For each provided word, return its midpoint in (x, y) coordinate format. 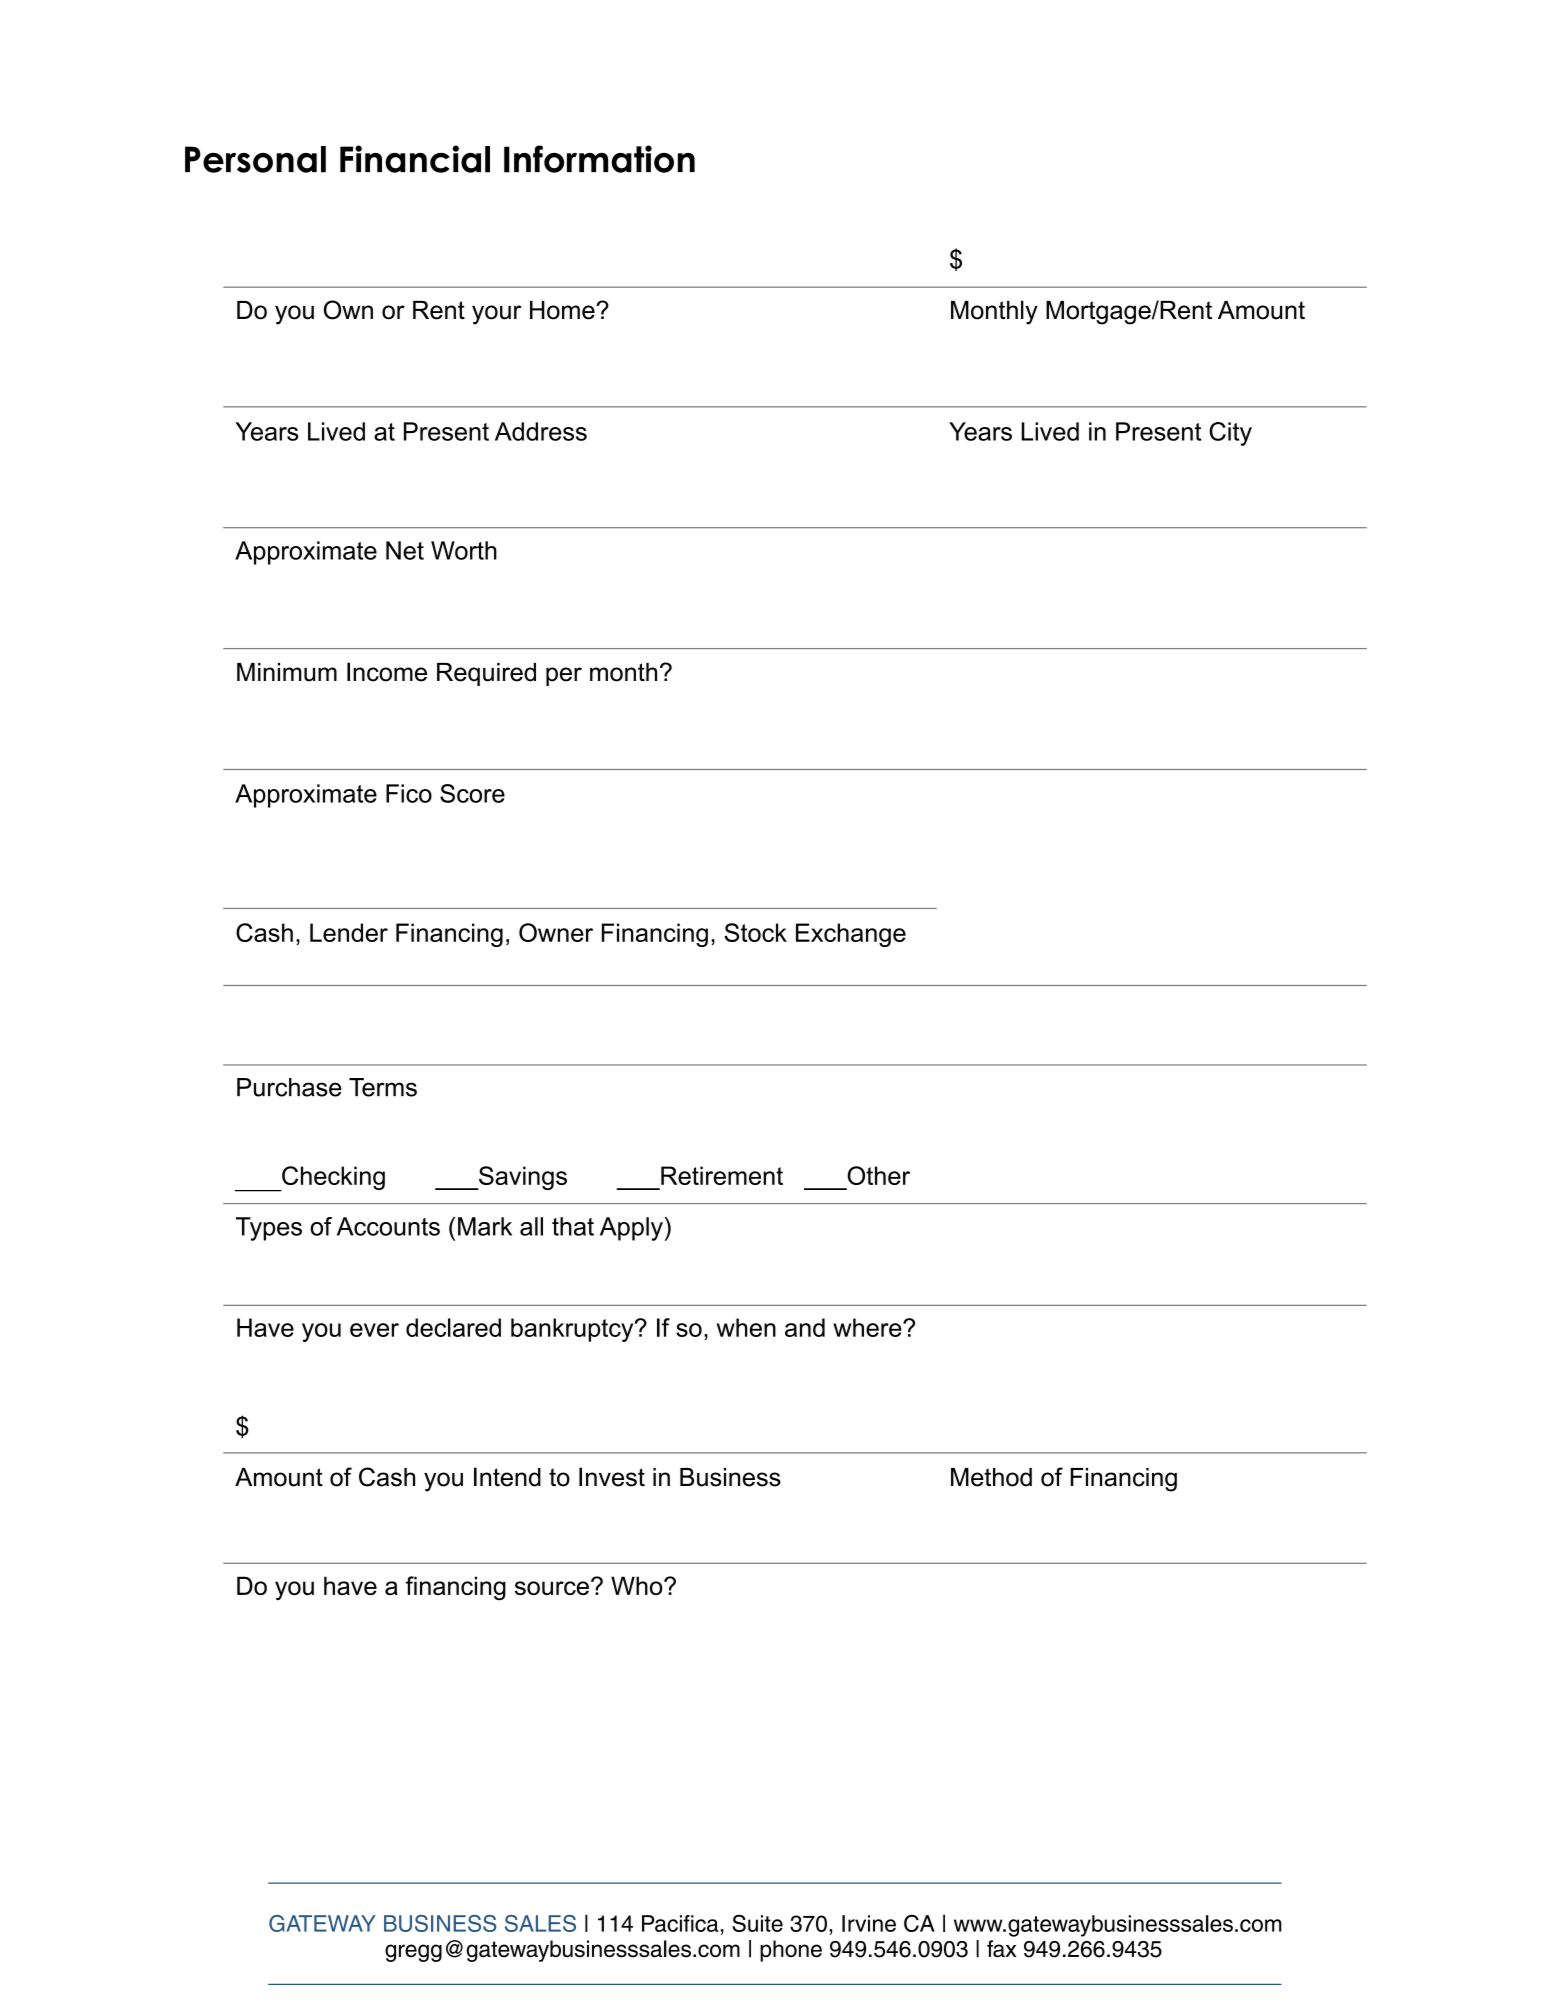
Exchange (851, 935)
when (746, 1327)
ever (374, 1330)
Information (599, 159)
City (1230, 434)
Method (991, 1477)
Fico (409, 793)
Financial (415, 159)
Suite (757, 1923)
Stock (755, 932)
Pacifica (680, 1923)
